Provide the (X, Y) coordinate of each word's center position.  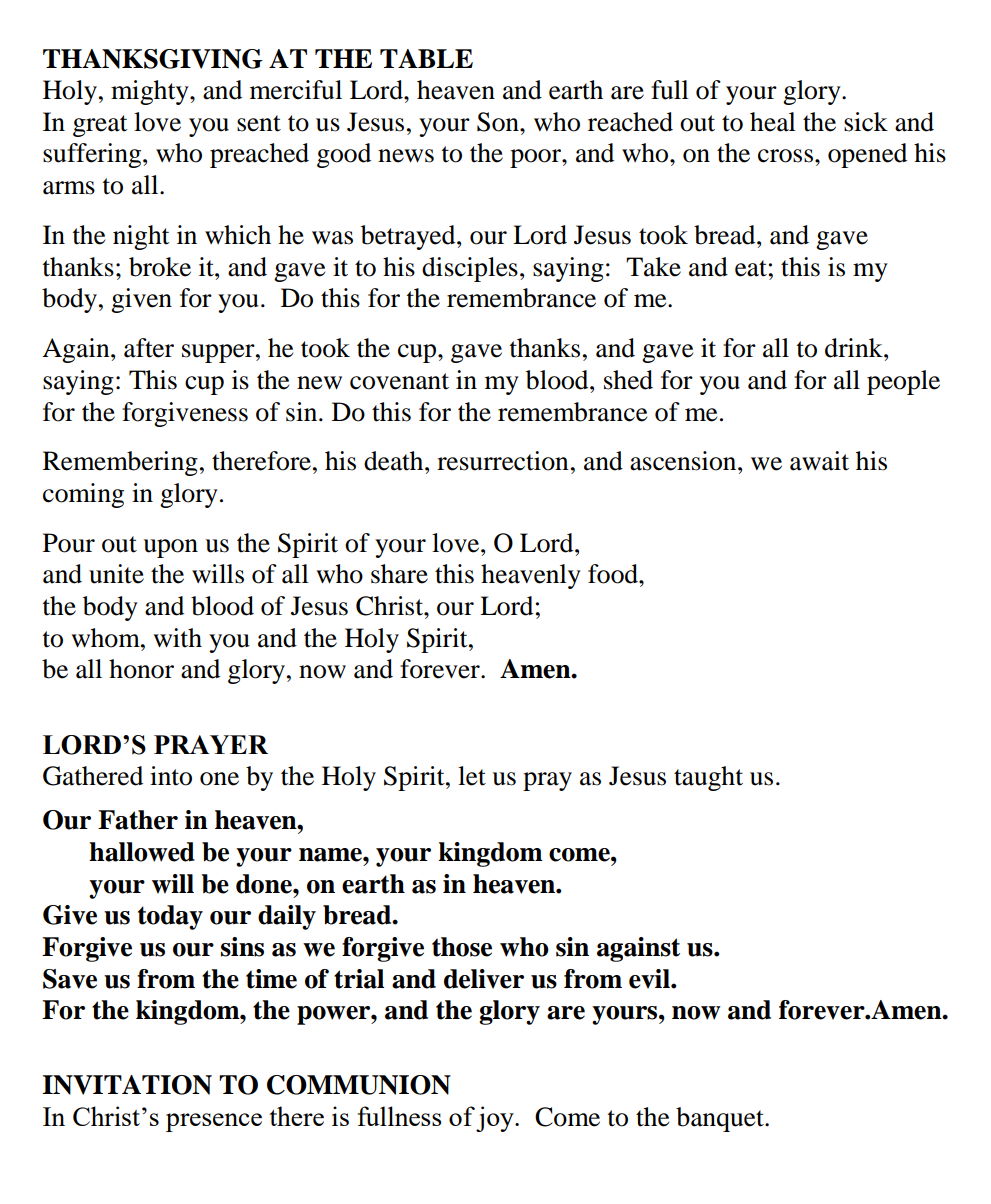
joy (496, 1119)
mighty (151, 92)
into (171, 776)
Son (499, 122)
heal (773, 122)
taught (708, 778)
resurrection (503, 461)
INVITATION (127, 1085)
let (472, 776)
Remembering (120, 463)
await (819, 461)
